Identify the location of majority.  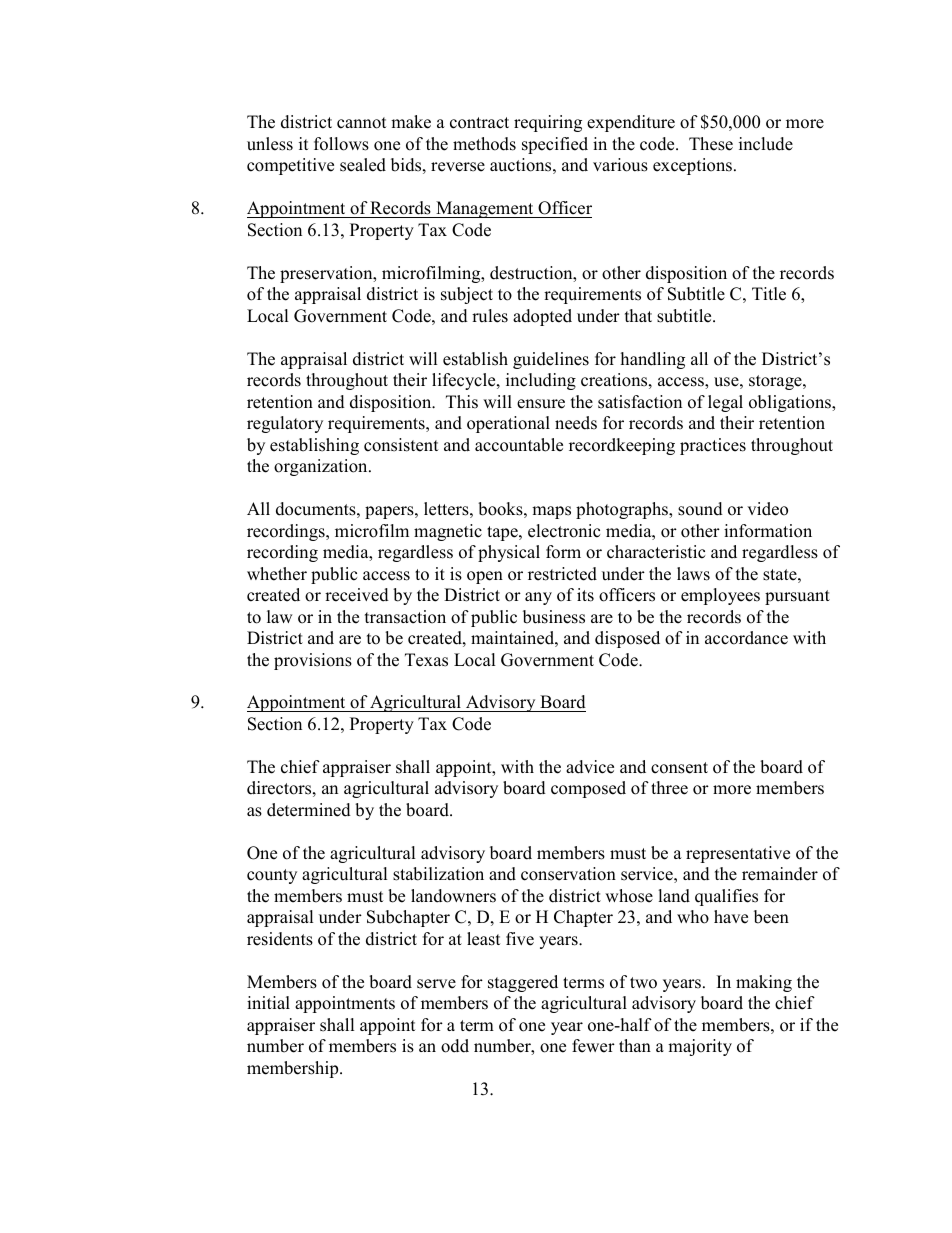
(700, 1047).
